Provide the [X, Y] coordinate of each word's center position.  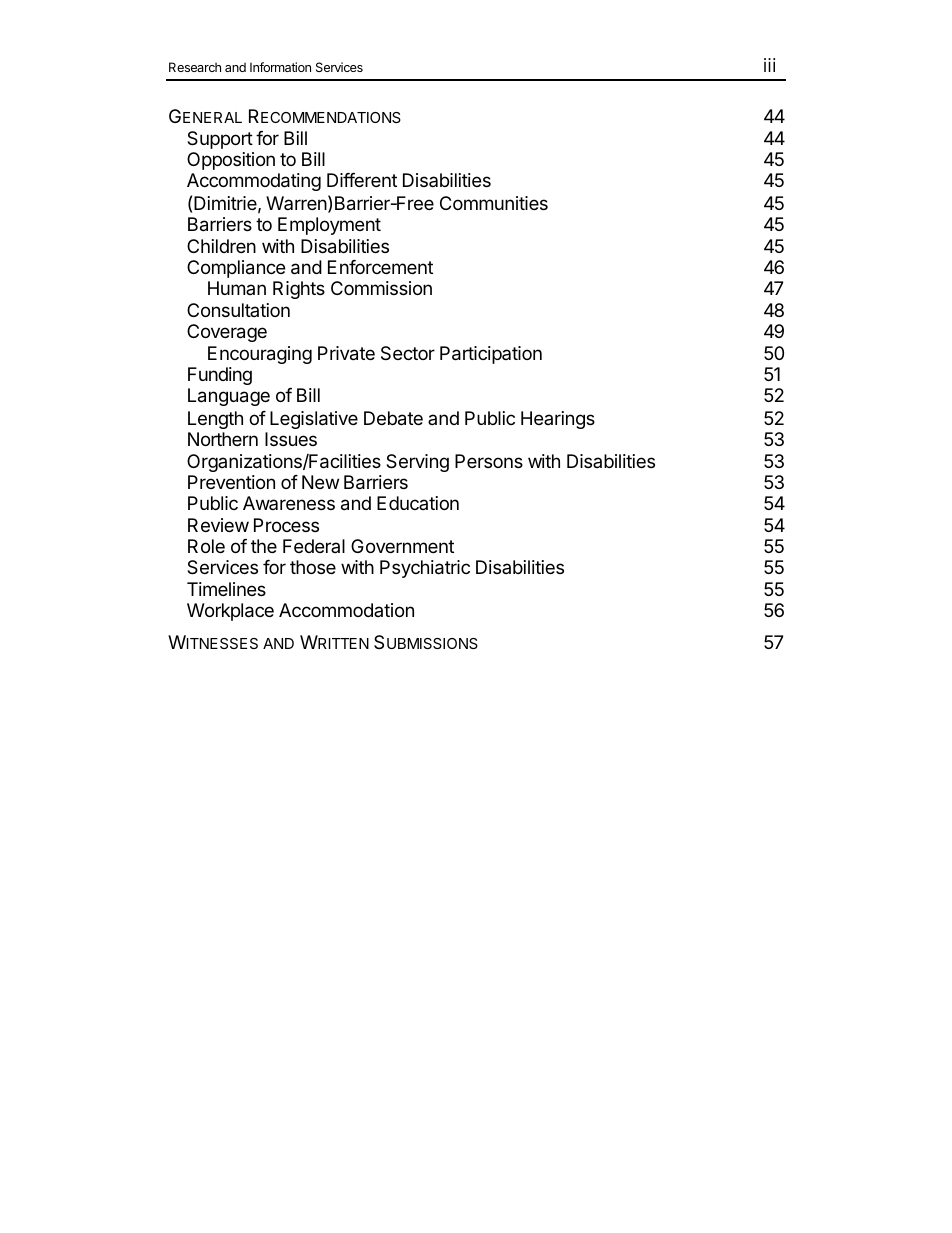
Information [280, 67]
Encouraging [260, 355]
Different [362, 180]
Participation [491, 355]
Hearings [558, 420]
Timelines [226, 589]
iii [769, 65]
